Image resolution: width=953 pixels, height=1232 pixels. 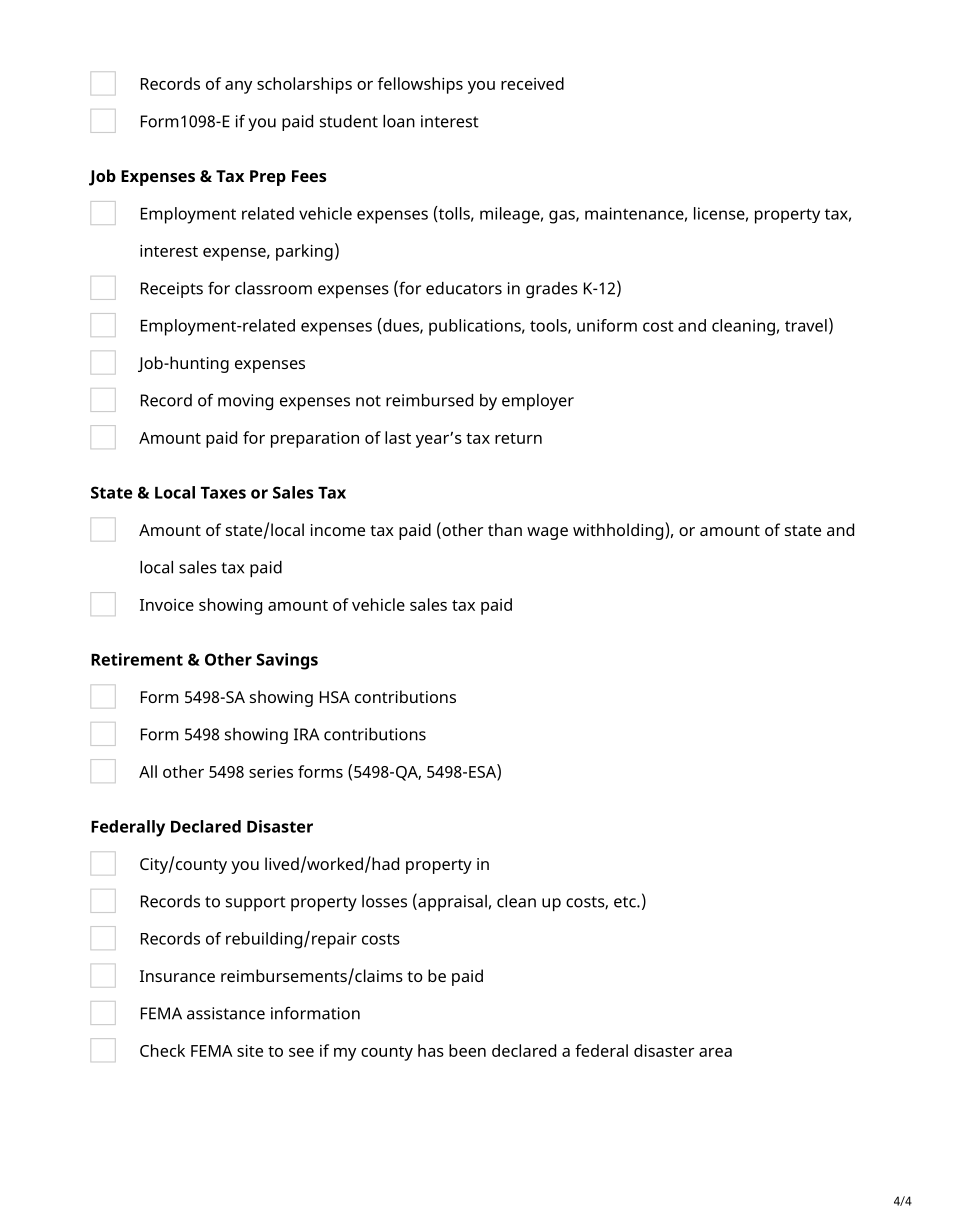 What do you see at coordinates (467, 1050) in the screenshot?
I see `been` at bounding box center [467, 1050].
